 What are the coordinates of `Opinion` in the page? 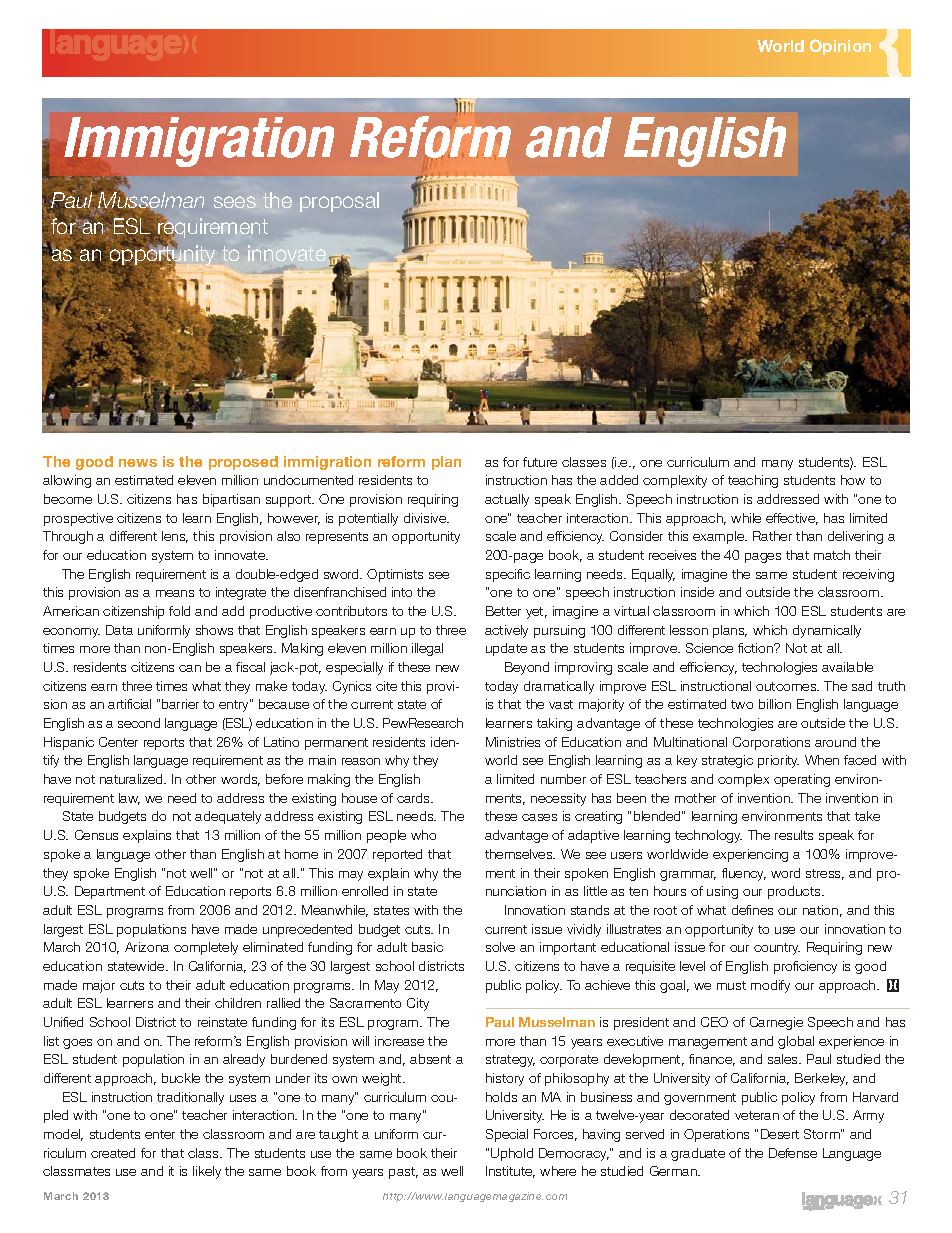 It's located at (840, 47).
